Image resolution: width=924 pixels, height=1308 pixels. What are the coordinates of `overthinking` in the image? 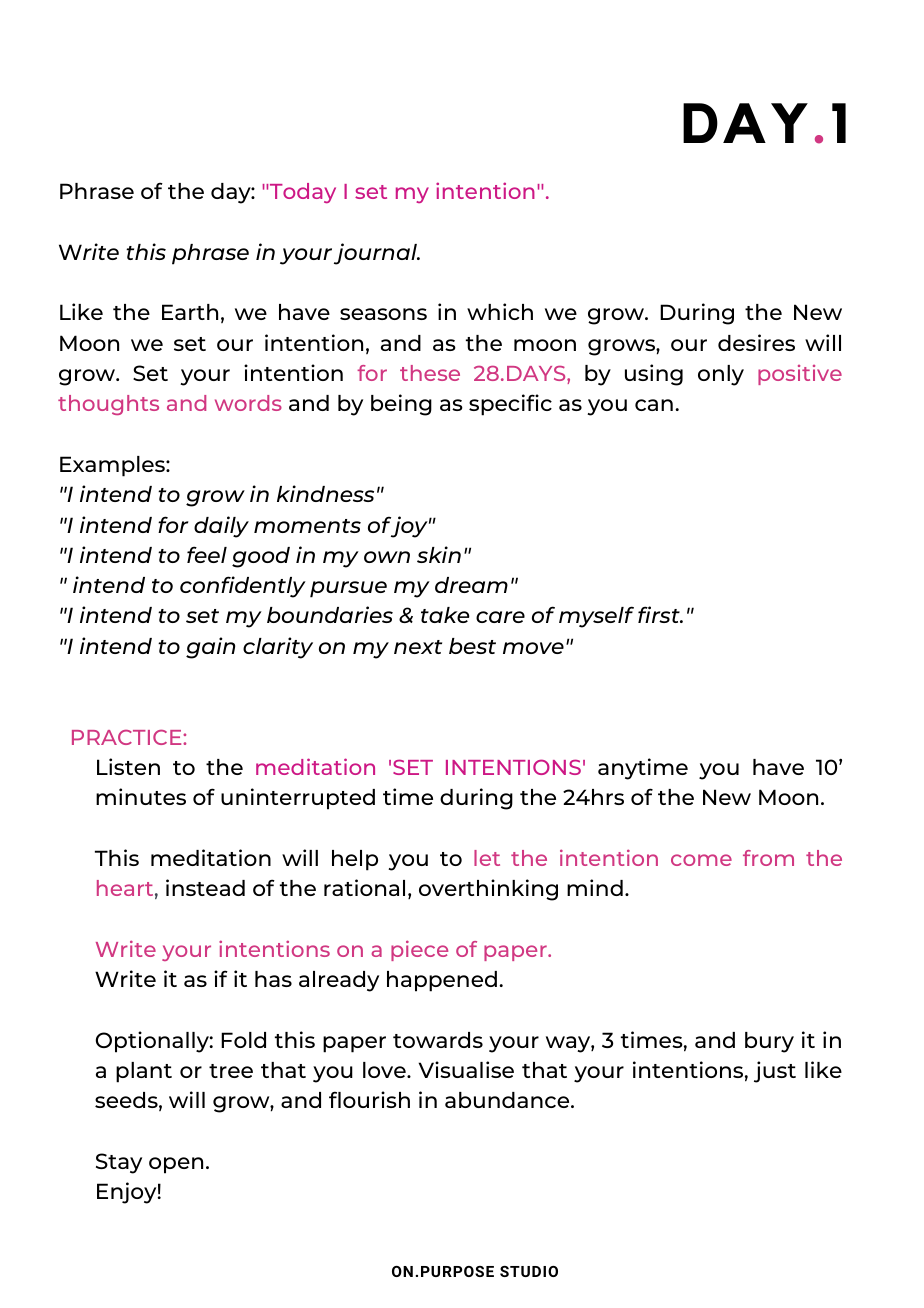 It's located at (488, 890).
